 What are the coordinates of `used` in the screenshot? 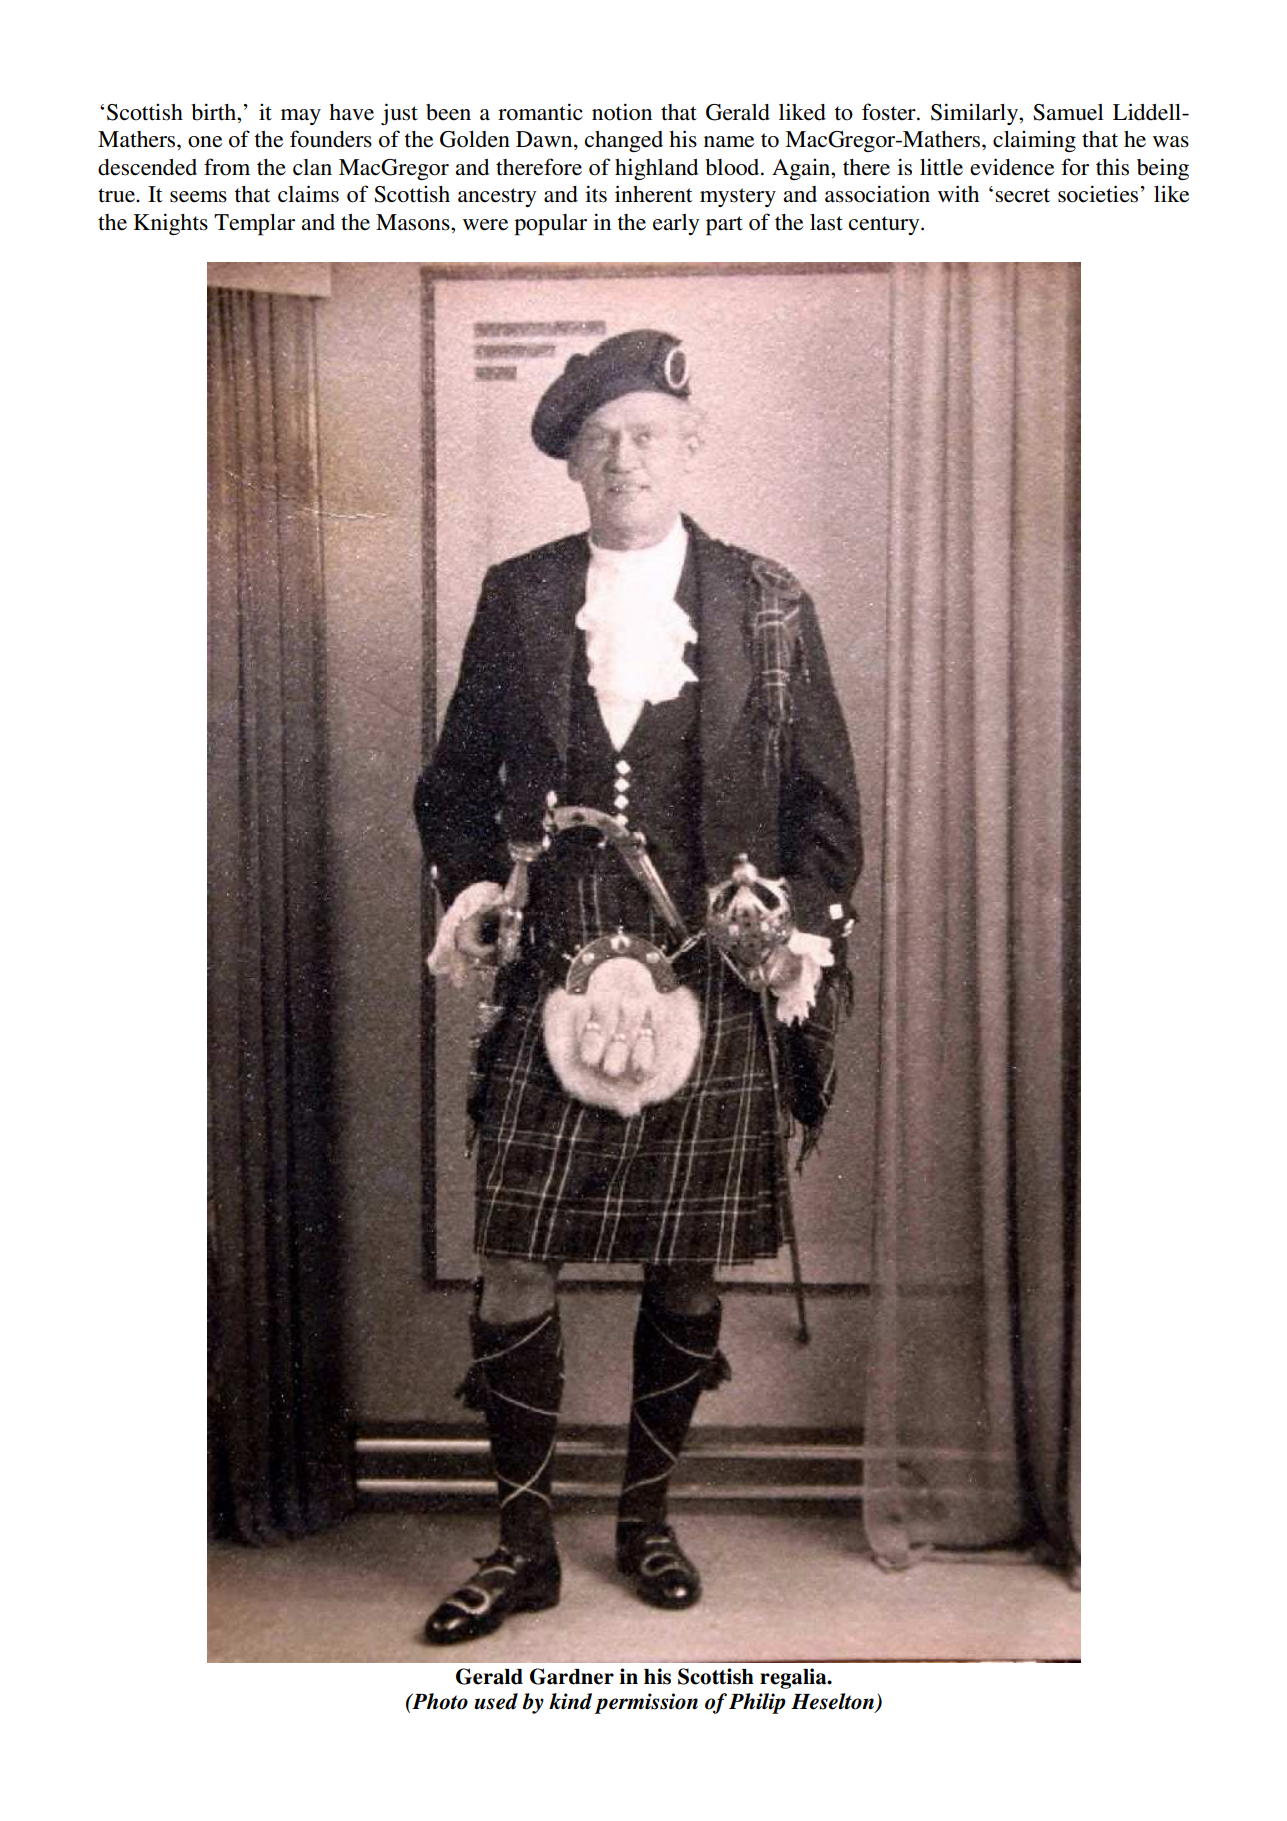 It's located at (496, 1701).
